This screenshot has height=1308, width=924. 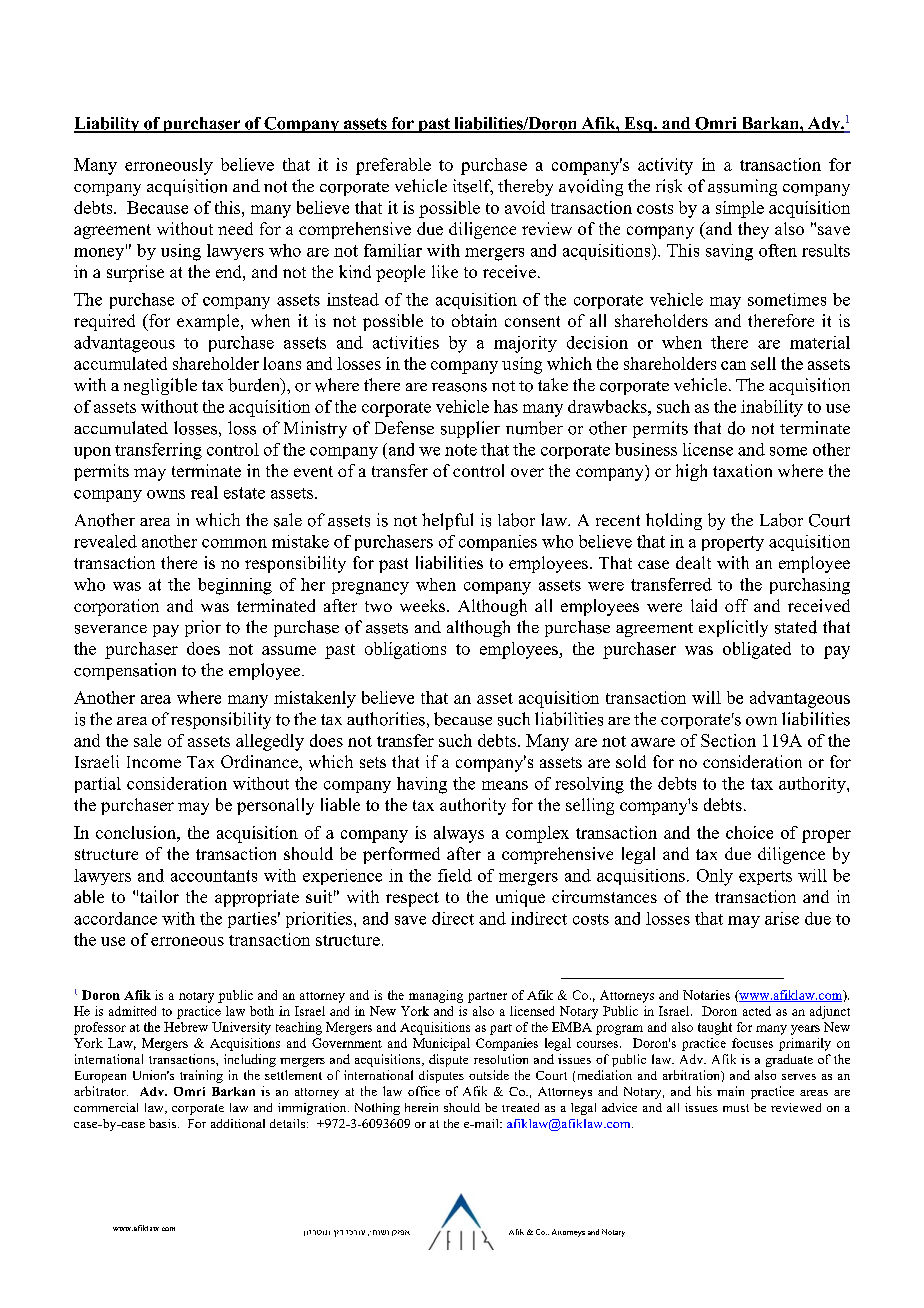 I want to click on itself, so click(x=473, y=187).
